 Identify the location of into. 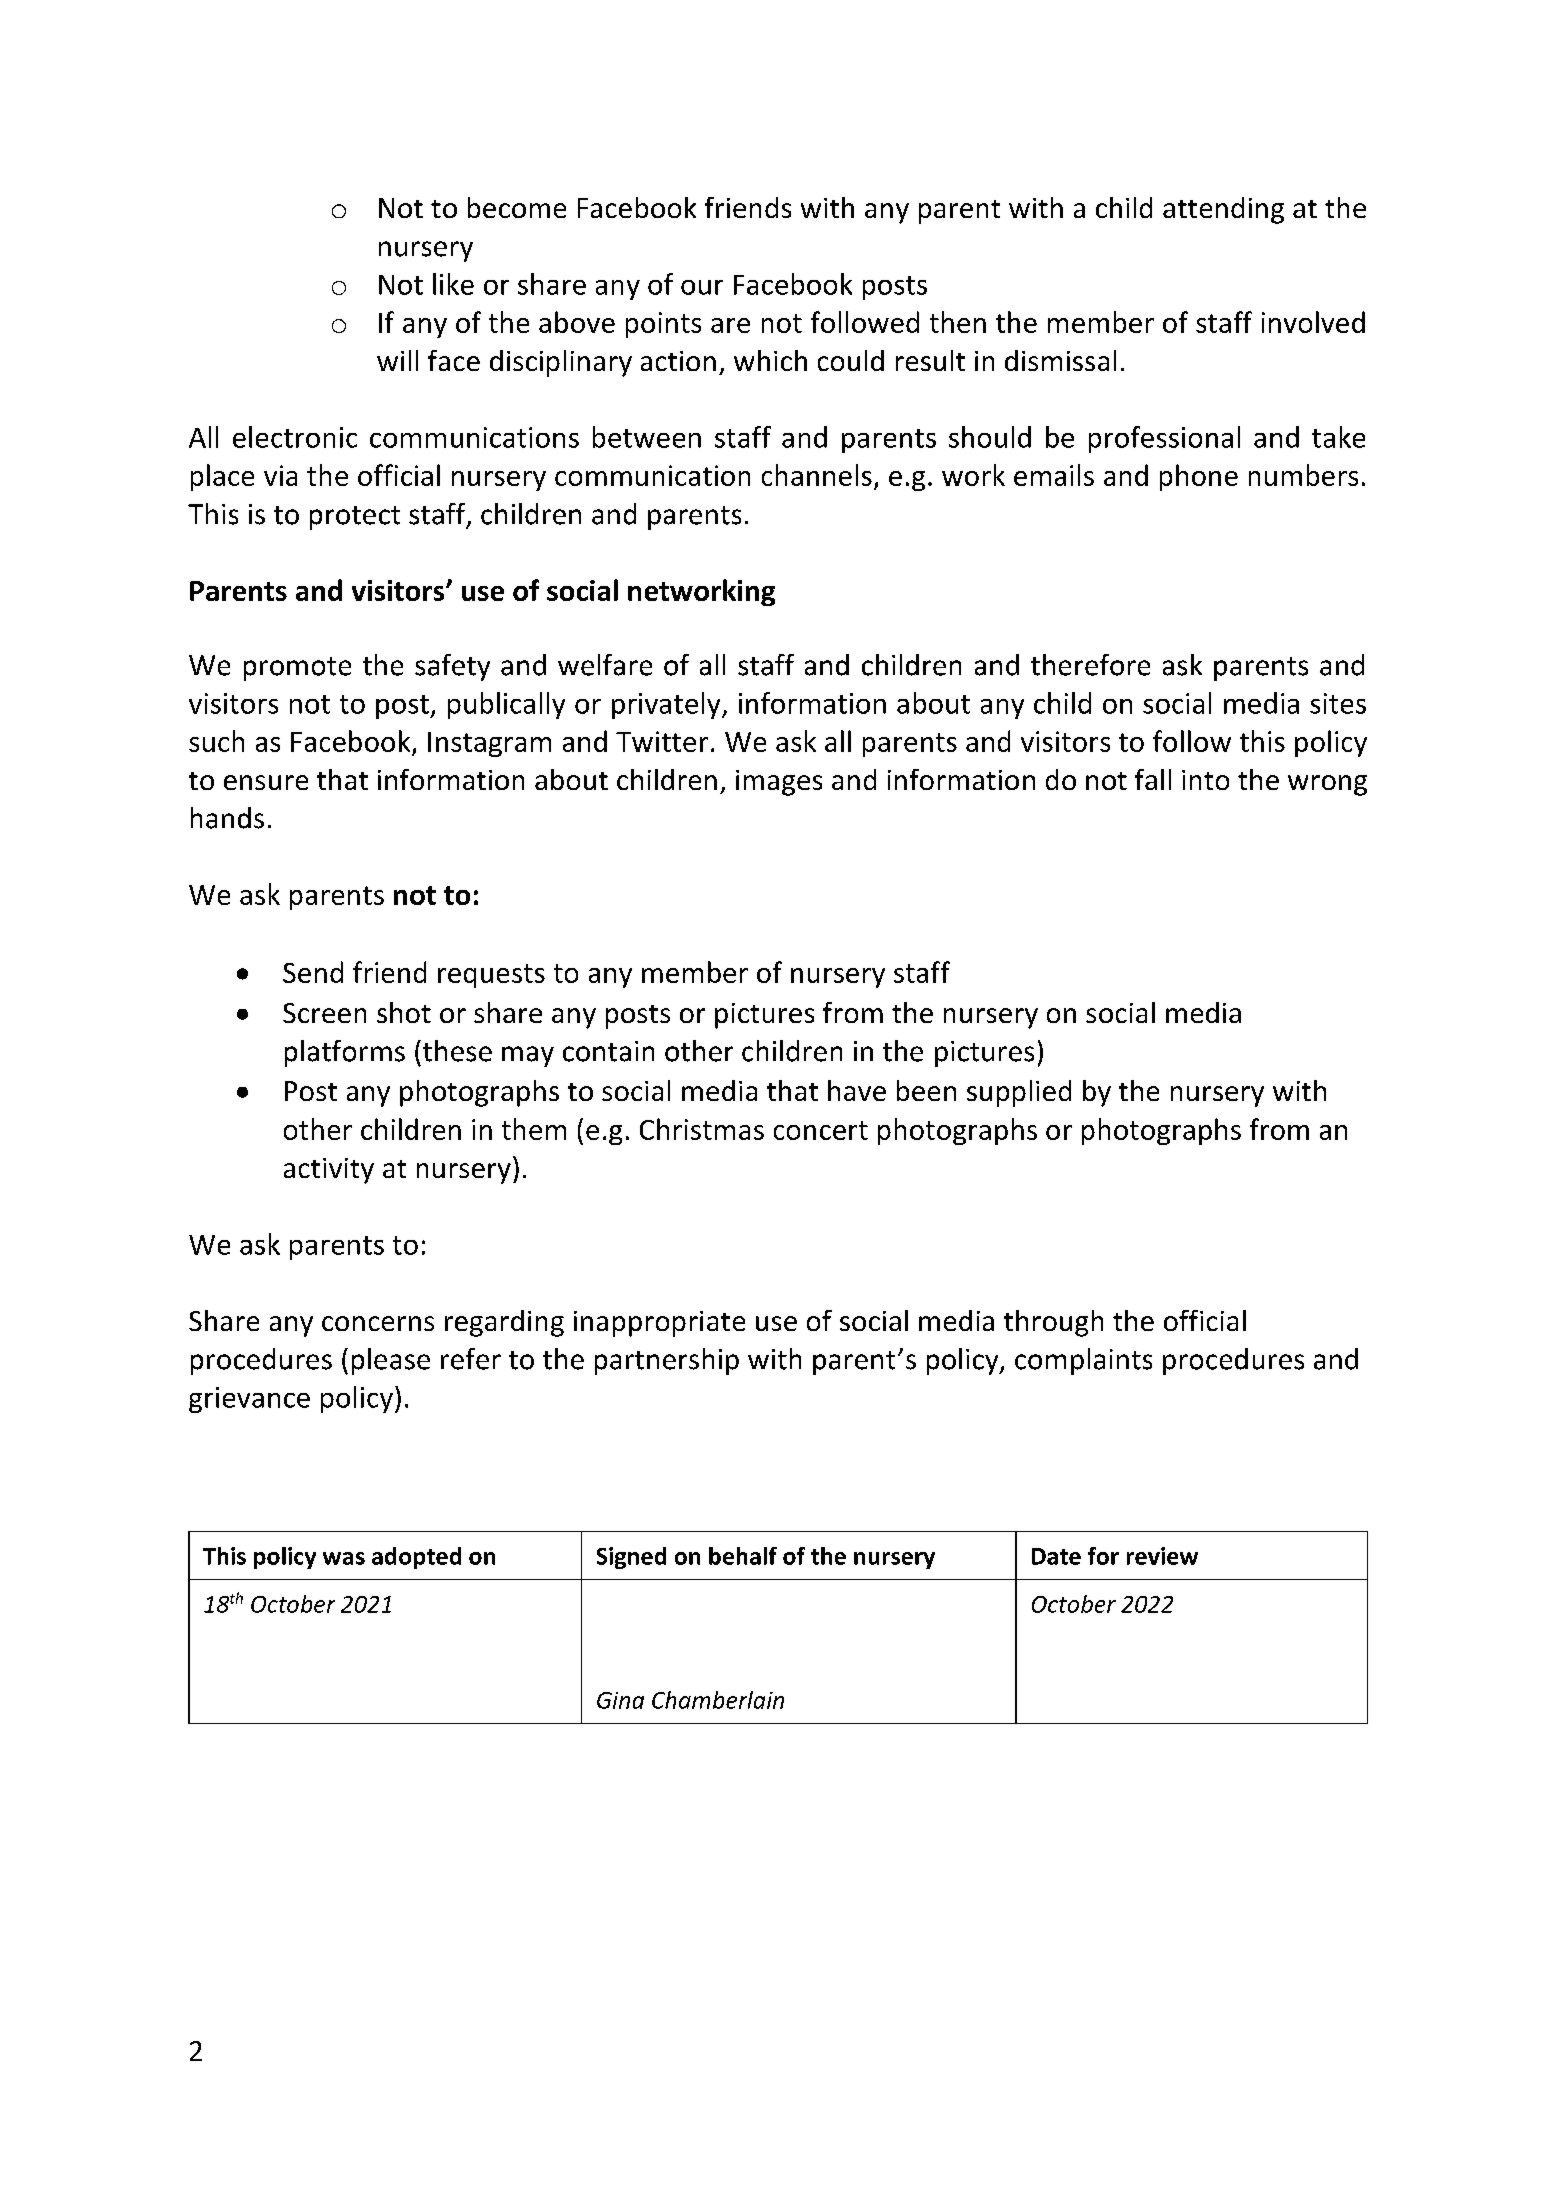
(1205, 780).
